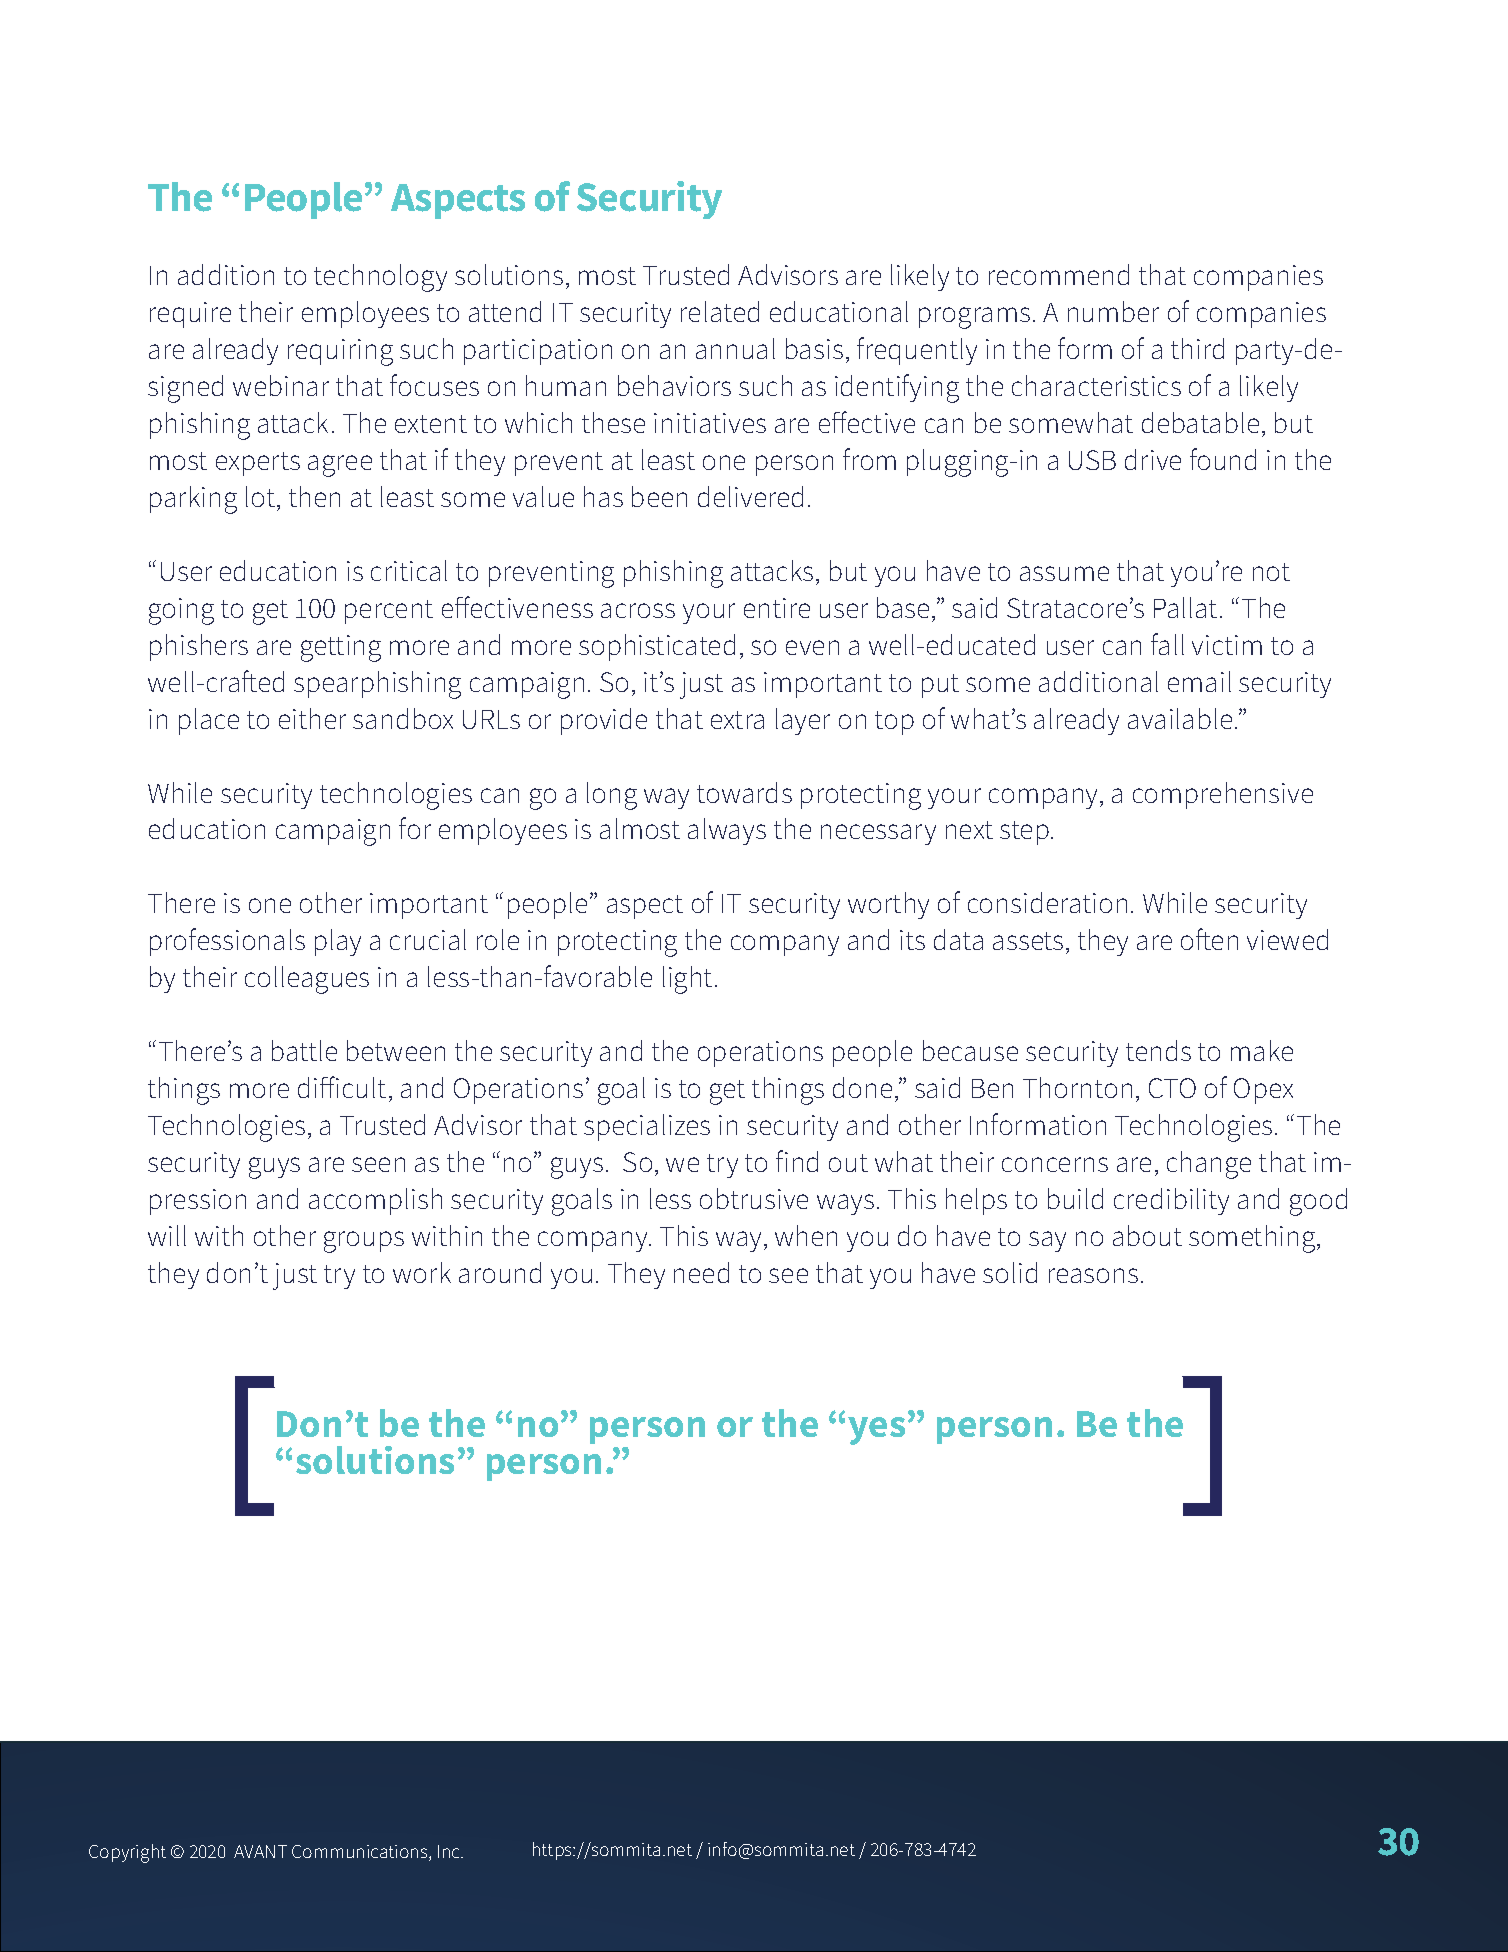  I want to click on towards, so click(744, 792).
